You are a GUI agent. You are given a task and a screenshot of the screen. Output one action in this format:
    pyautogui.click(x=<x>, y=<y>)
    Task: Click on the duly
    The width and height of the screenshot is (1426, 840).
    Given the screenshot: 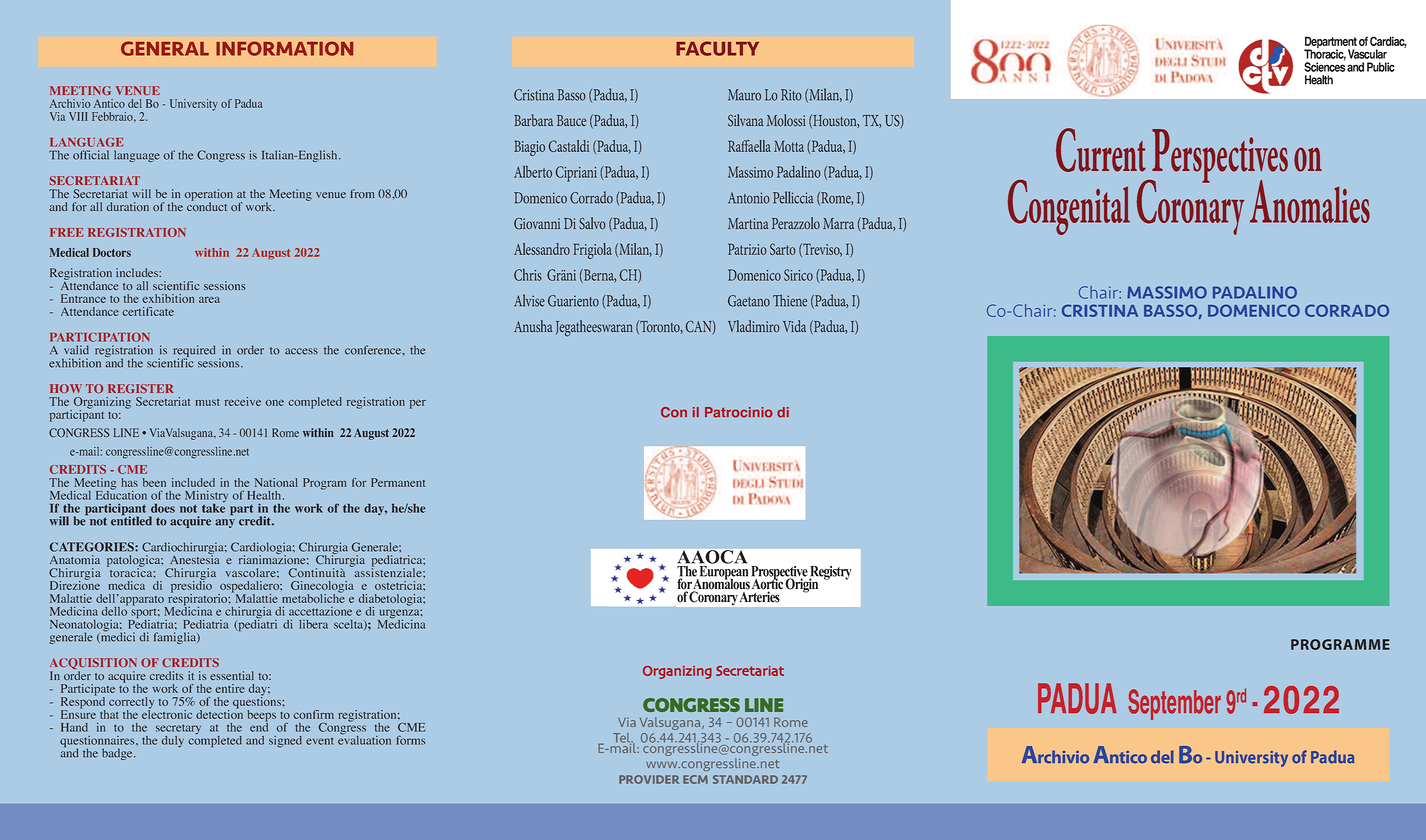 What is the action you would take?
    pyautogui.click(x=173, y=742)
